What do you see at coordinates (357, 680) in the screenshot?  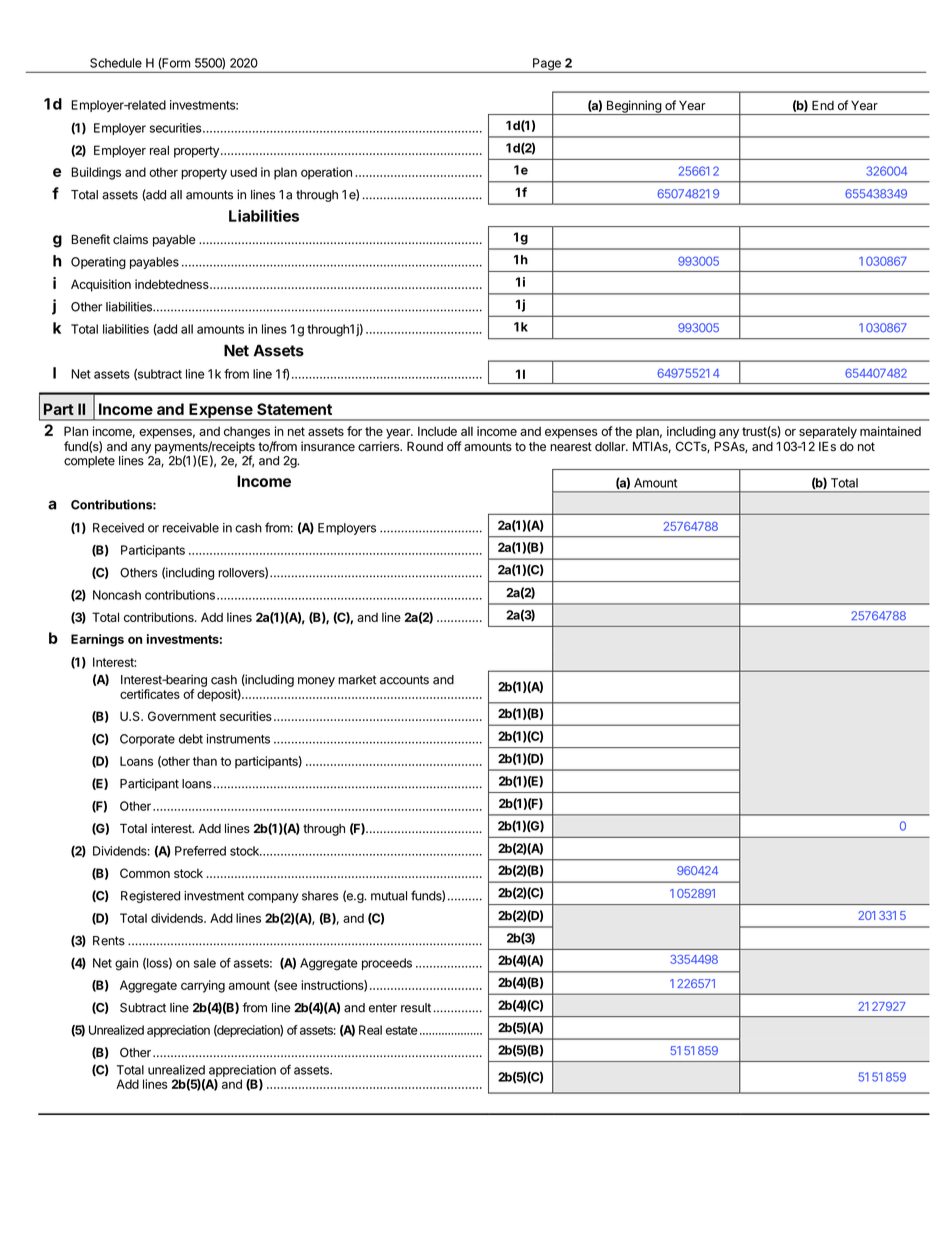 I see `market` at bounding box center [357, 680].
